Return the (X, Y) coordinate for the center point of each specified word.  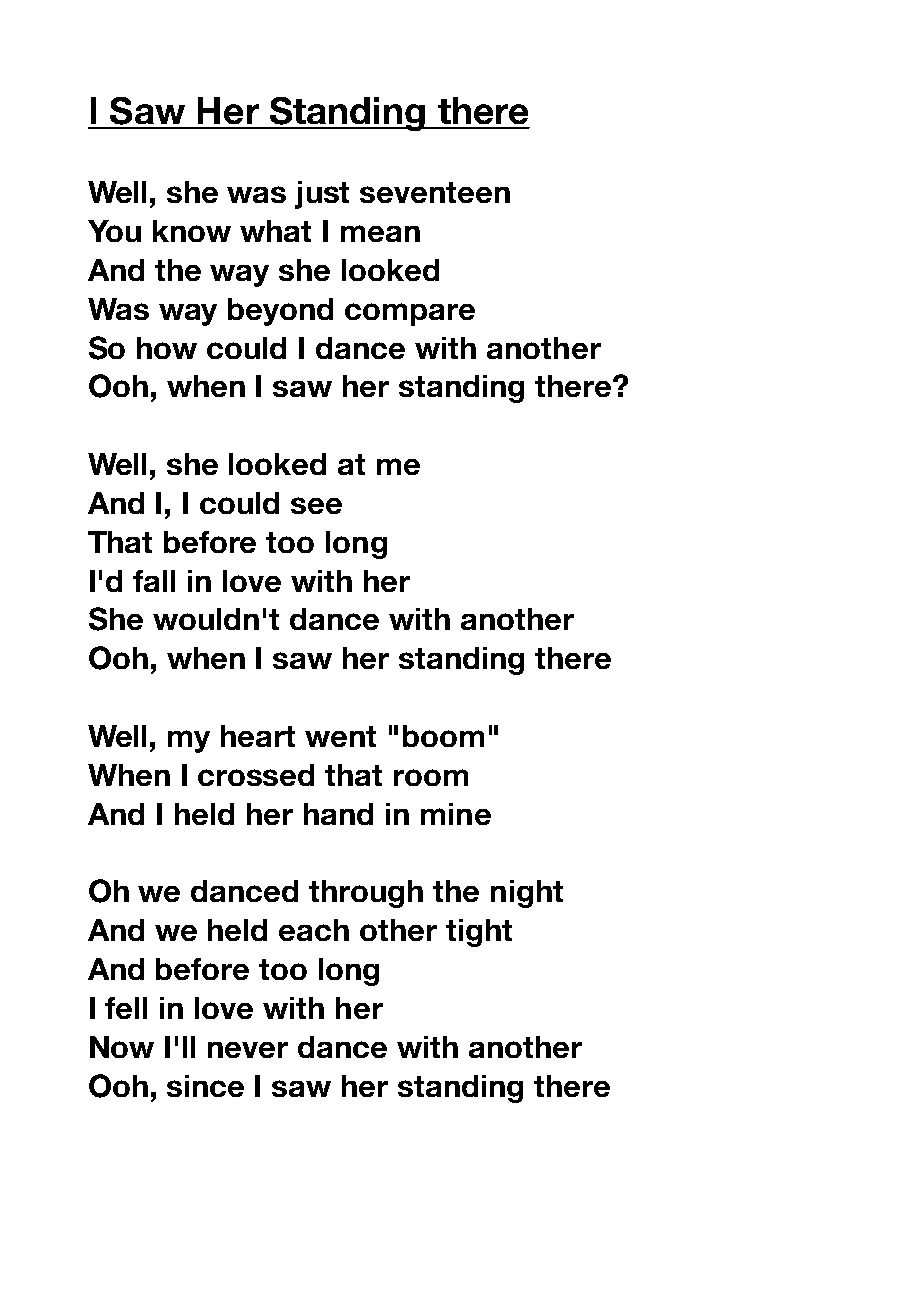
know (192, 231)
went (340, 736)
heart (258, 736)
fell (126, 1008)
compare (410, 314)
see (316, 505)
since (205, 1086)
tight (479, 933)
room (431, 777)
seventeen (435, 192)
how (167, 348)
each (314, 930)
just (322, 195)
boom (443, 736)
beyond (280, 312)
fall (154, 581)
